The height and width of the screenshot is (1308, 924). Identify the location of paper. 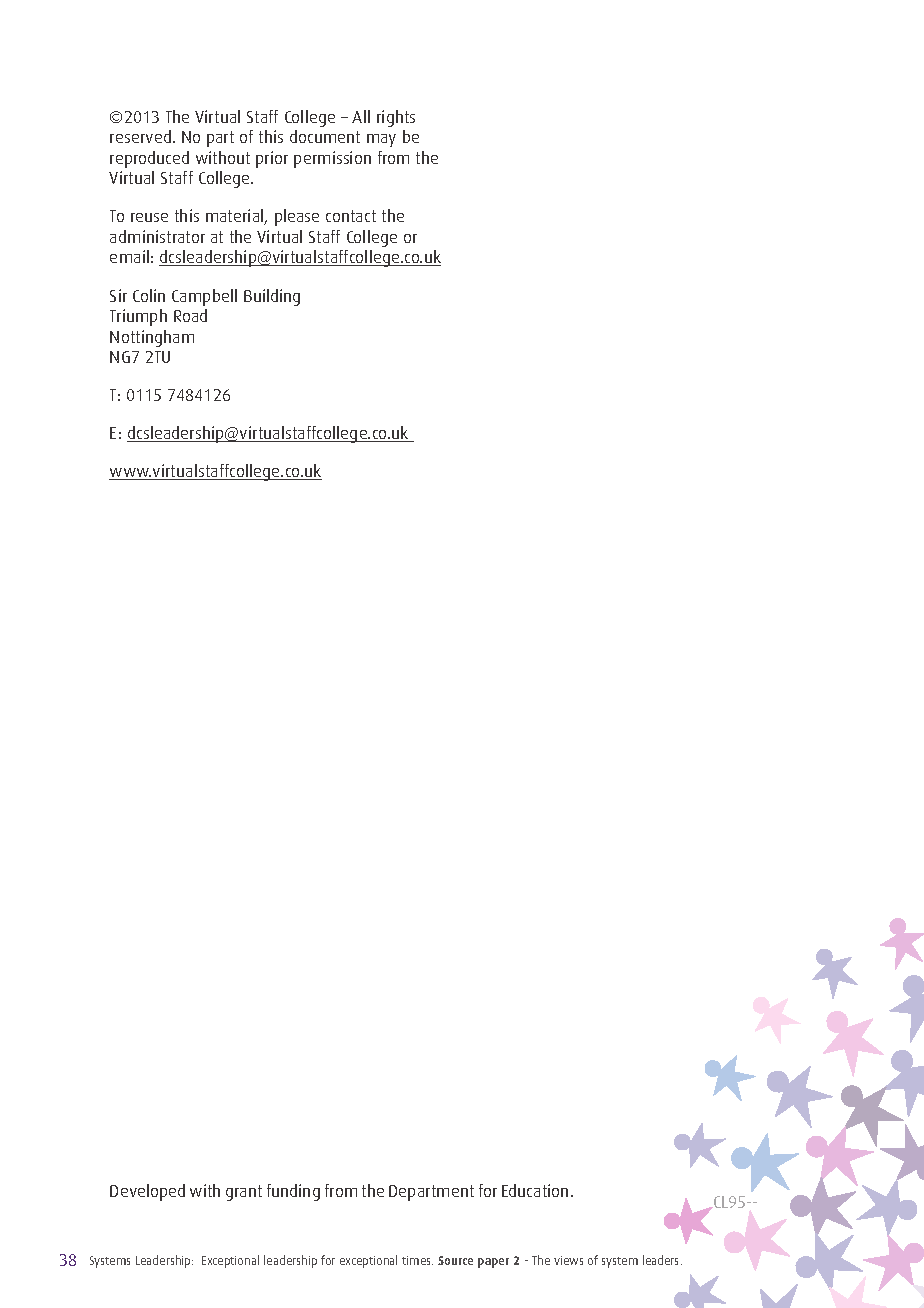
(493, 1263).
